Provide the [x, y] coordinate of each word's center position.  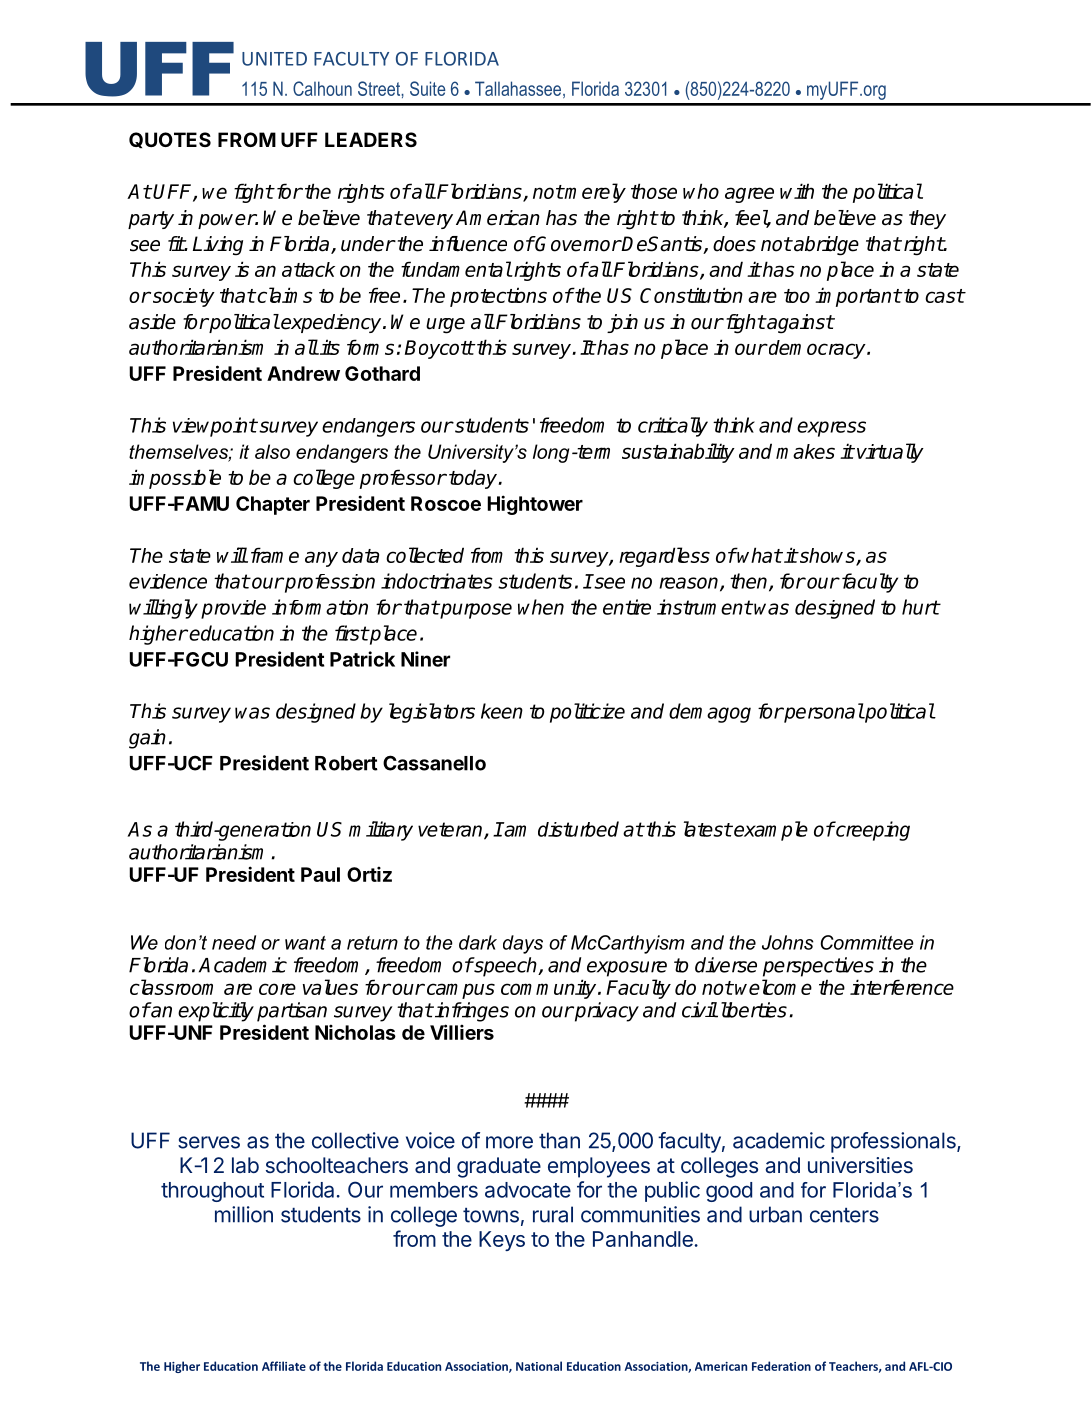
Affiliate [284, 1366]
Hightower [535, 505]
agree [749, 195]
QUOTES [170, 140]
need [234, 942]
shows [827, 556]
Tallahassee [518, 88]
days [523, 944]
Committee [867, 942]
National [539, 1366]
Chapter [273, 505]
